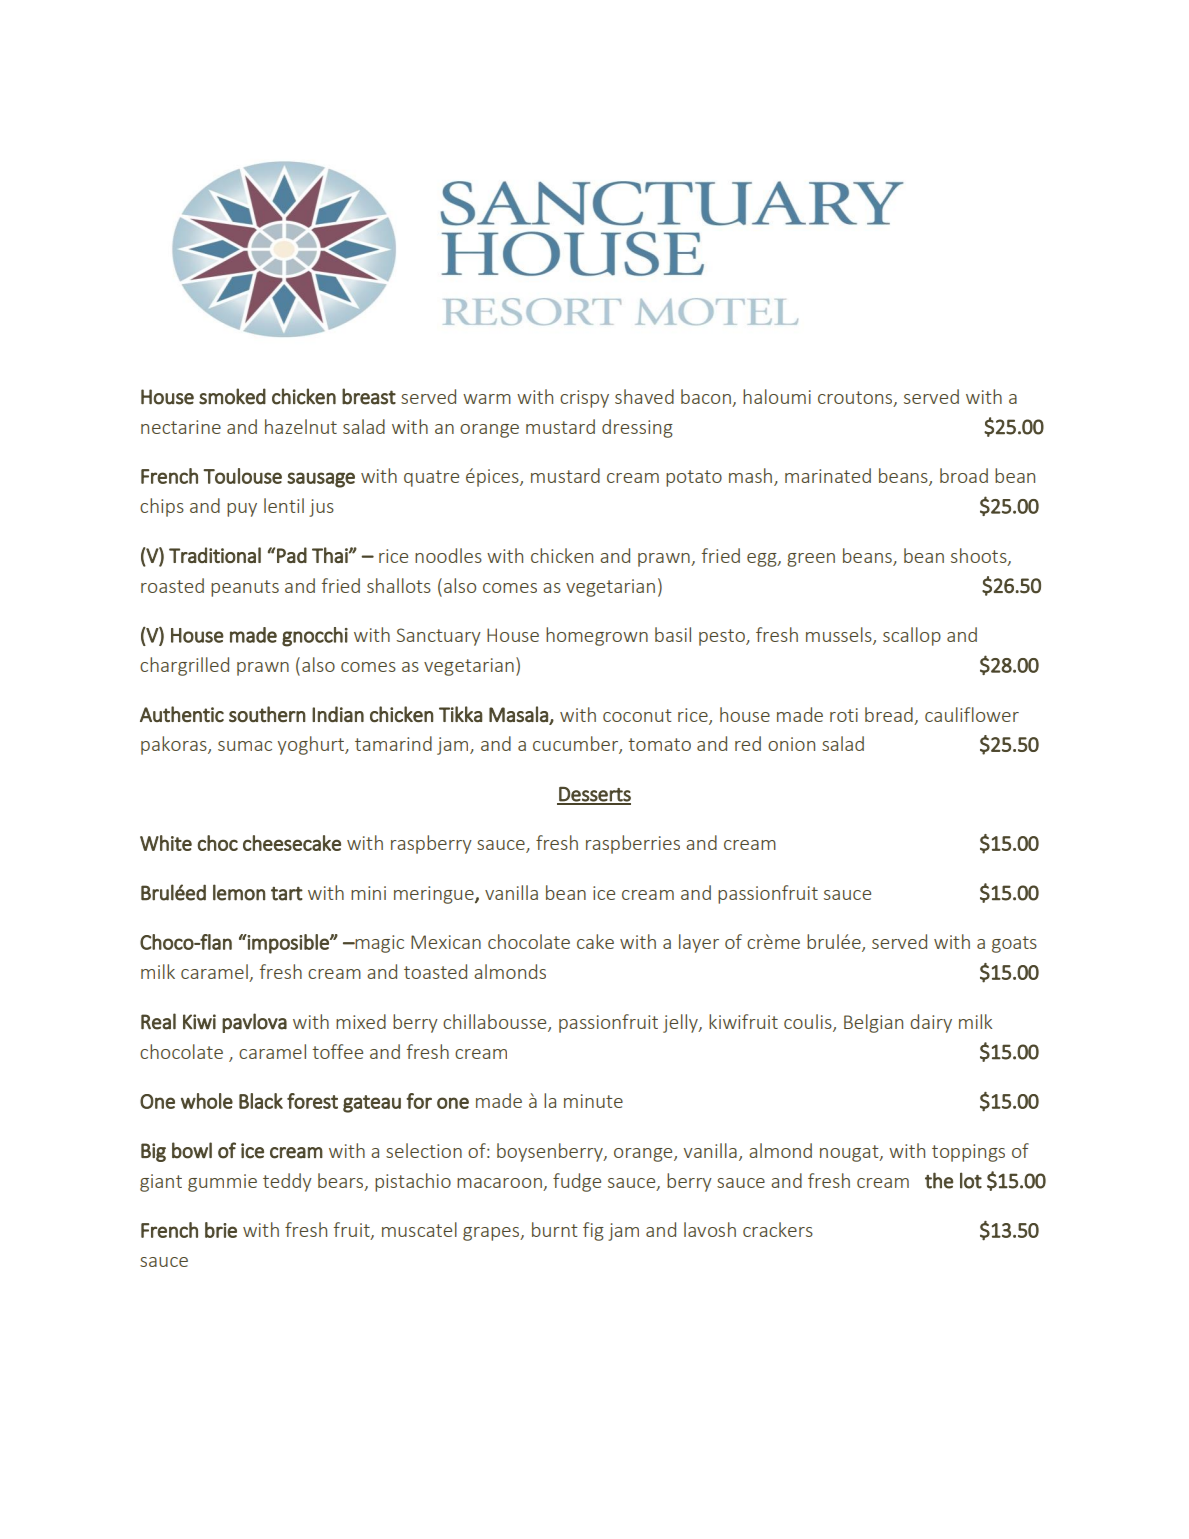 This image has width=1189, height=1539. Describe the element at coordinates (597, 636) in the image. I see `homegrown` at that location.
